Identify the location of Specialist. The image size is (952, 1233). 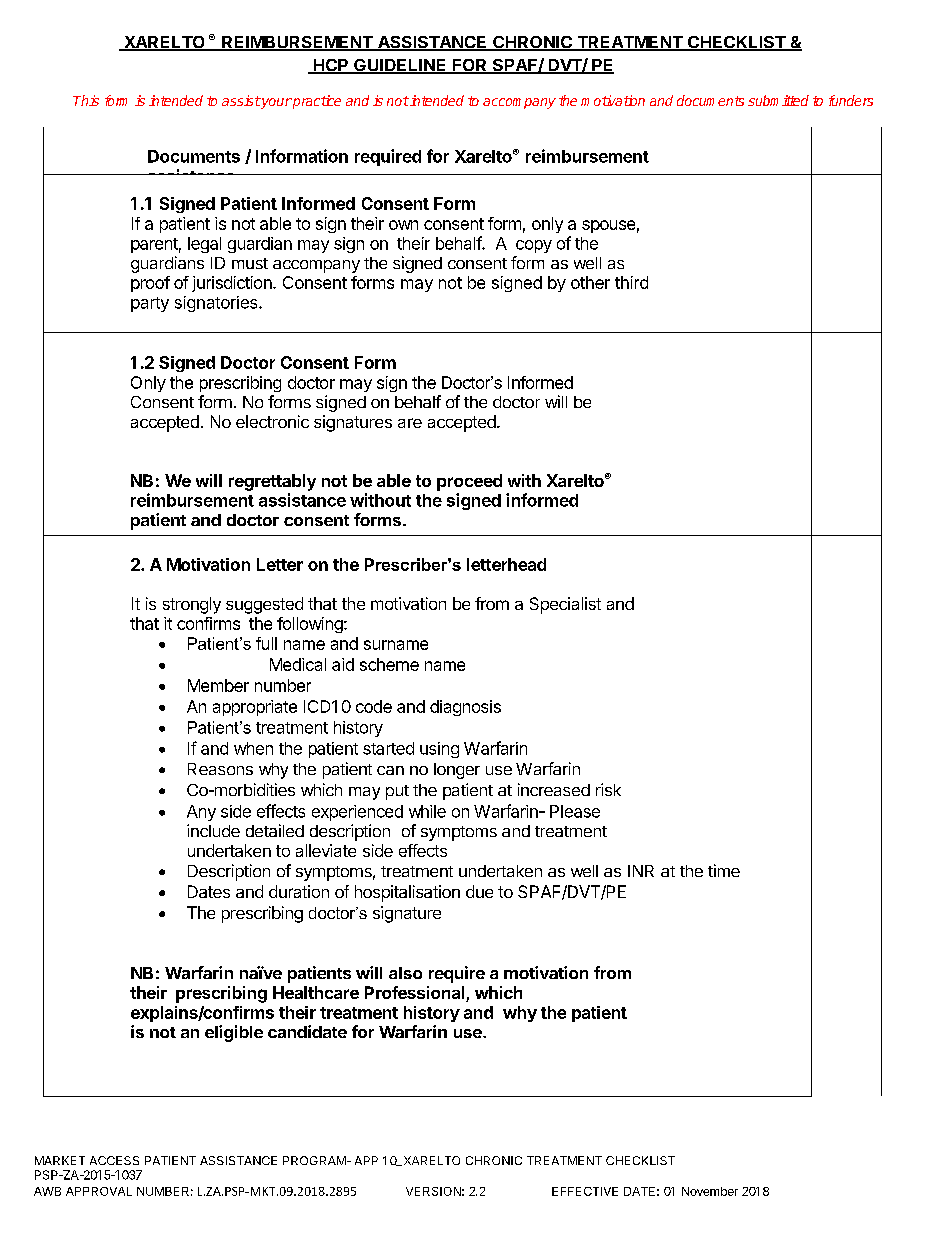
(565, 605).
